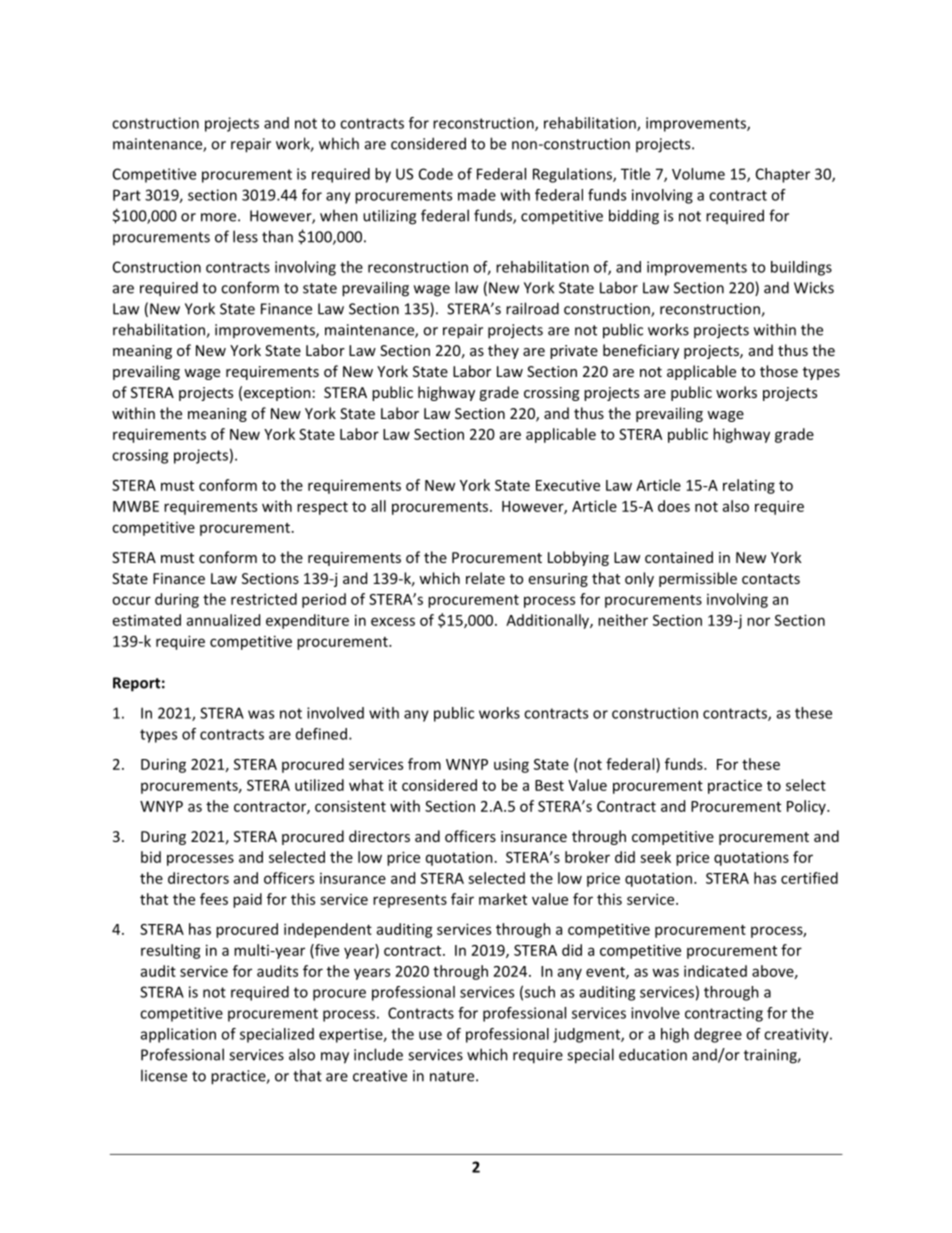 The image size is (952, 1233). What do you see at coordinates (758, 621) in the page?
I see `nor` at bounding box center [758, 621].
